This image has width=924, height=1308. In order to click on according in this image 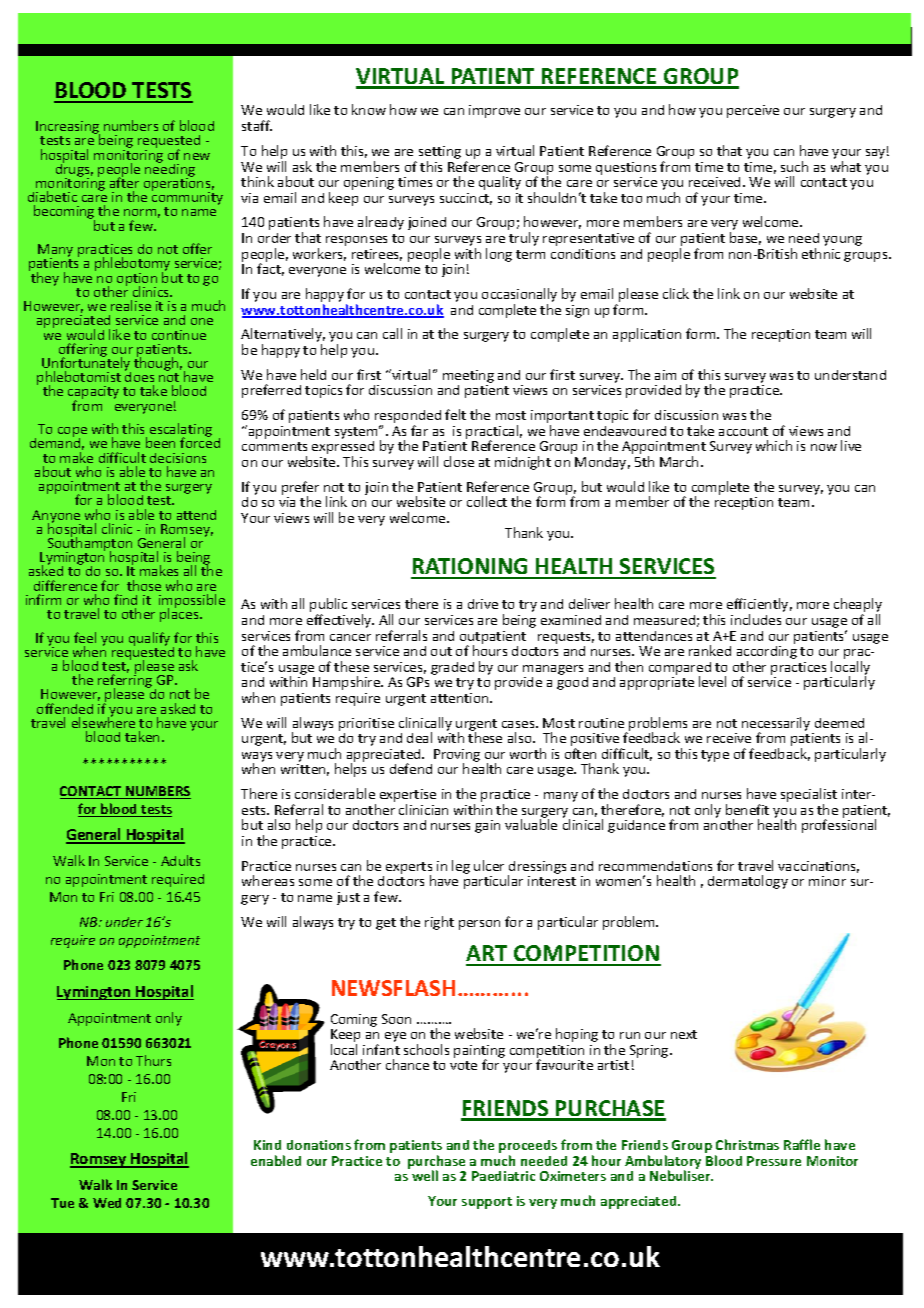, I will do `click(767, 654)`.
